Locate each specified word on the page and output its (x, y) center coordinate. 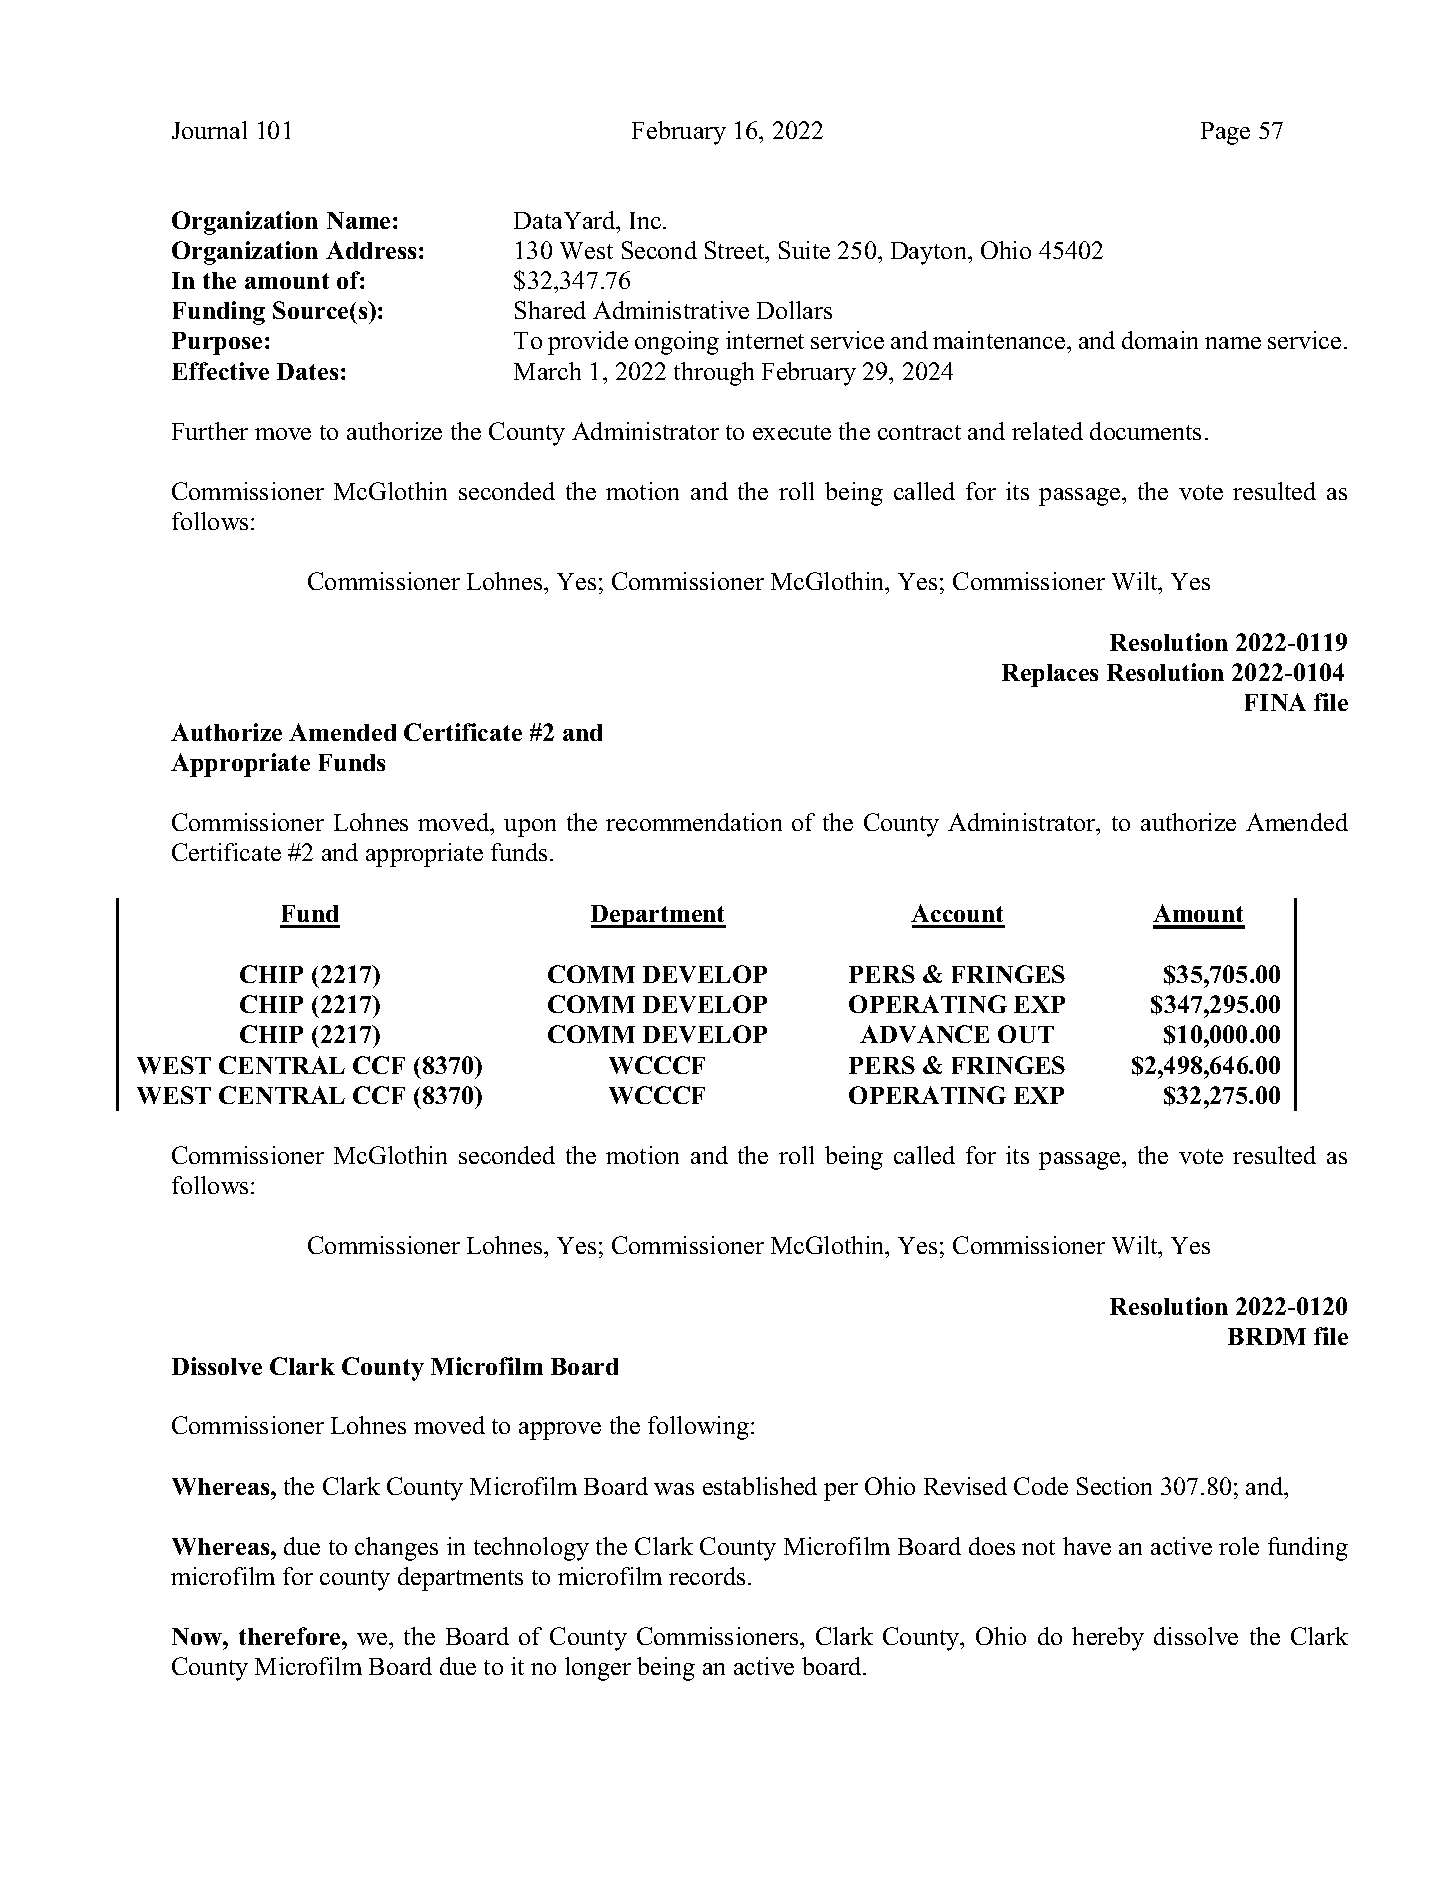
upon (530, 828)
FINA (1275, 702)
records (707, 1576)
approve (560, 1431)
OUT (1026, 1034)
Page (1225, 133)
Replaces (1050, 675)
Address (371, 250)
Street (736, 252)
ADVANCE (924, 1034)
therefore (291, 1636)
